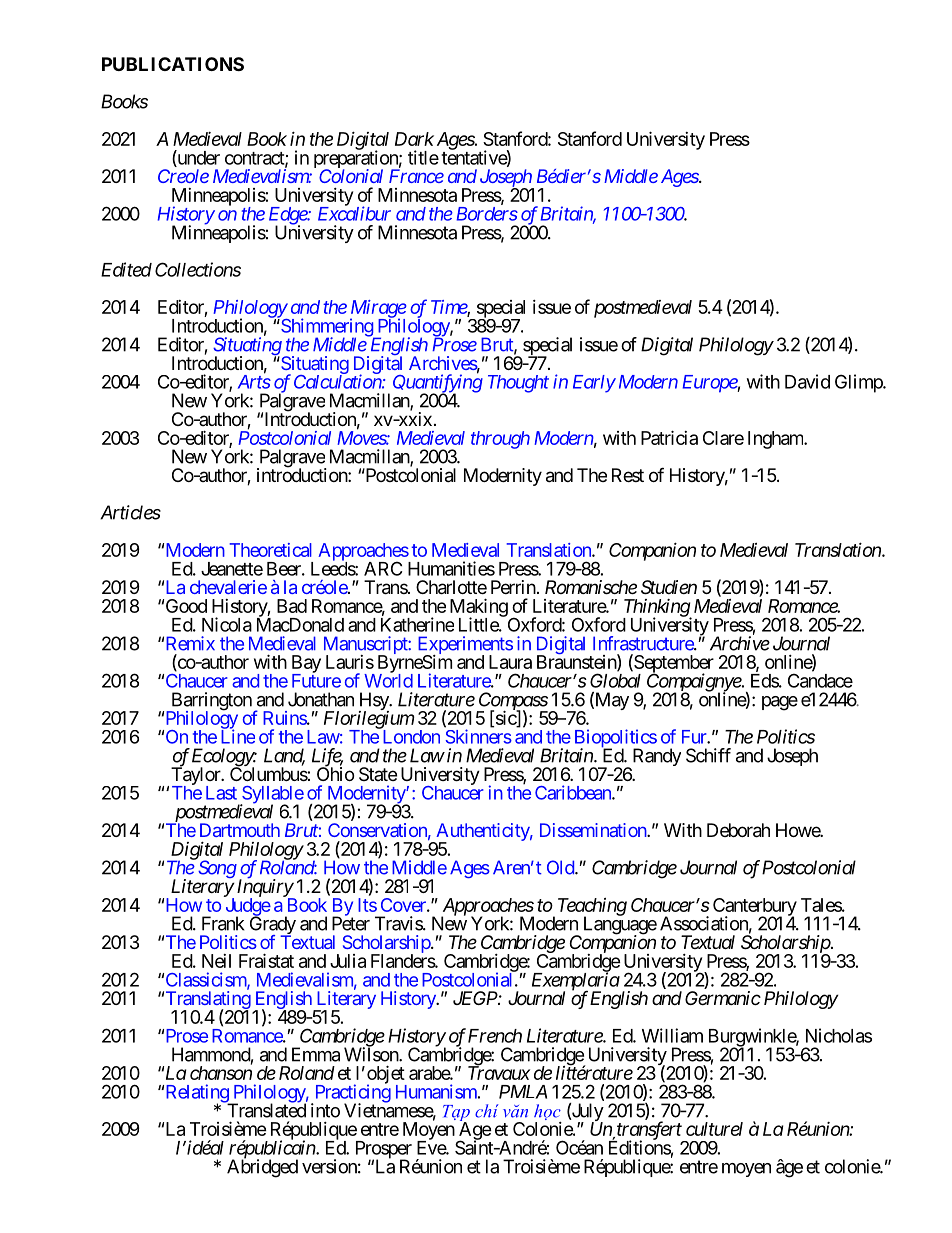  Describe the element at coordinates (807, 381) in the screenshot. I see `David` at that location.
